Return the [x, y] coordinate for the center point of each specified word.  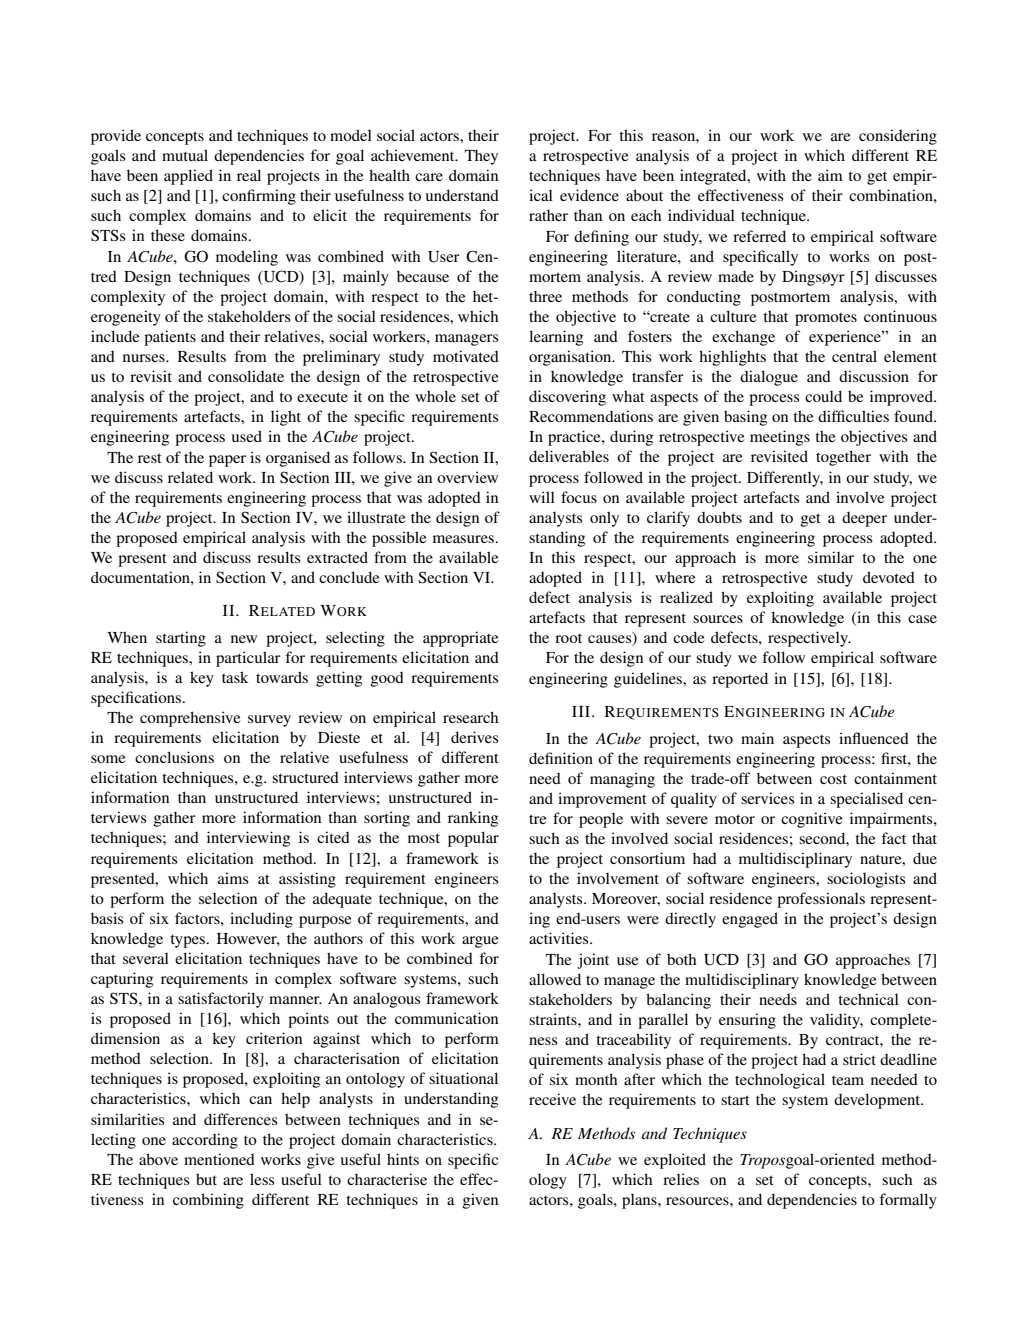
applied [188, 177]
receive [552, 1099]
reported [740, 680]
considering [898, 137]
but [206, 1179]
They [481, 157]
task [235, 677]
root [568, 638]
